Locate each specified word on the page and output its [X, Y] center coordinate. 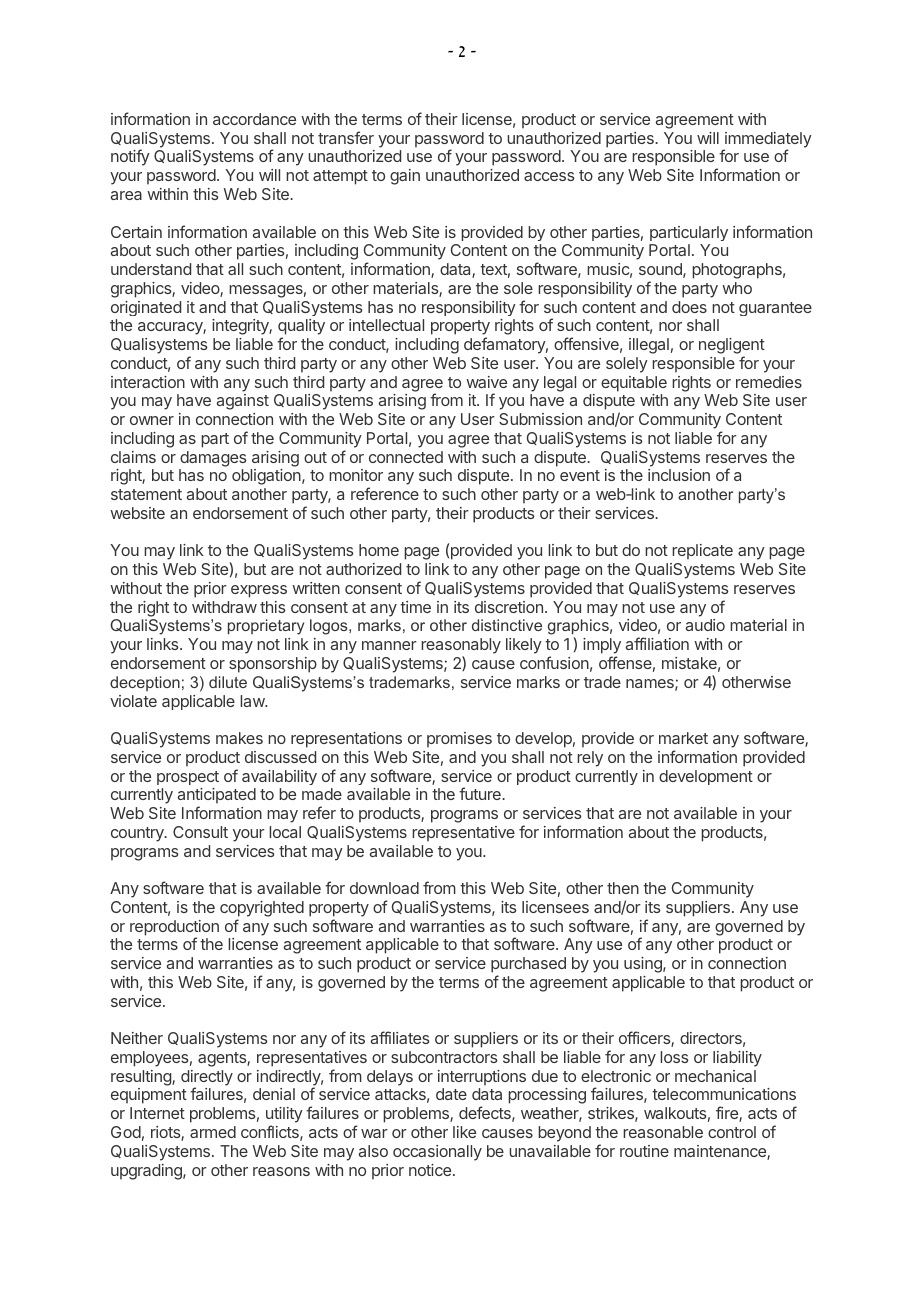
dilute [228, 682]
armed [213, 1132]
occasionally [437, 1153]
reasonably [461, 647]
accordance [254, 119]
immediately [767, 141]
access [549, 176]
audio [705, 625]
